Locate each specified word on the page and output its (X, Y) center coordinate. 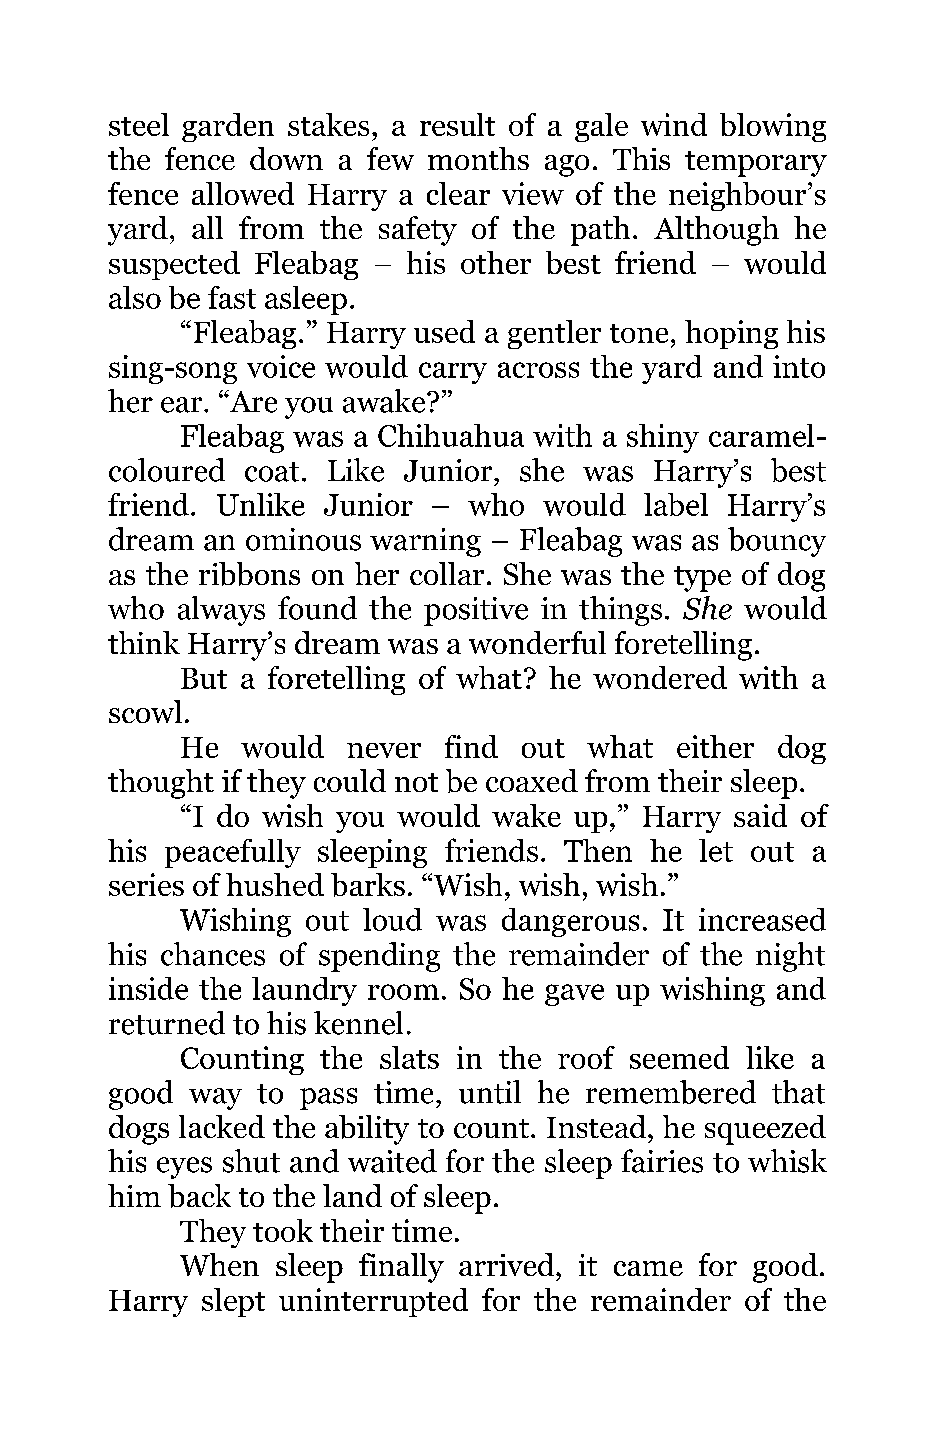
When (219, 1264)
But (204, 678)
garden (228, 127)
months (478, 158)
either (715, 746)
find (471, 746)
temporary (756, 164)
